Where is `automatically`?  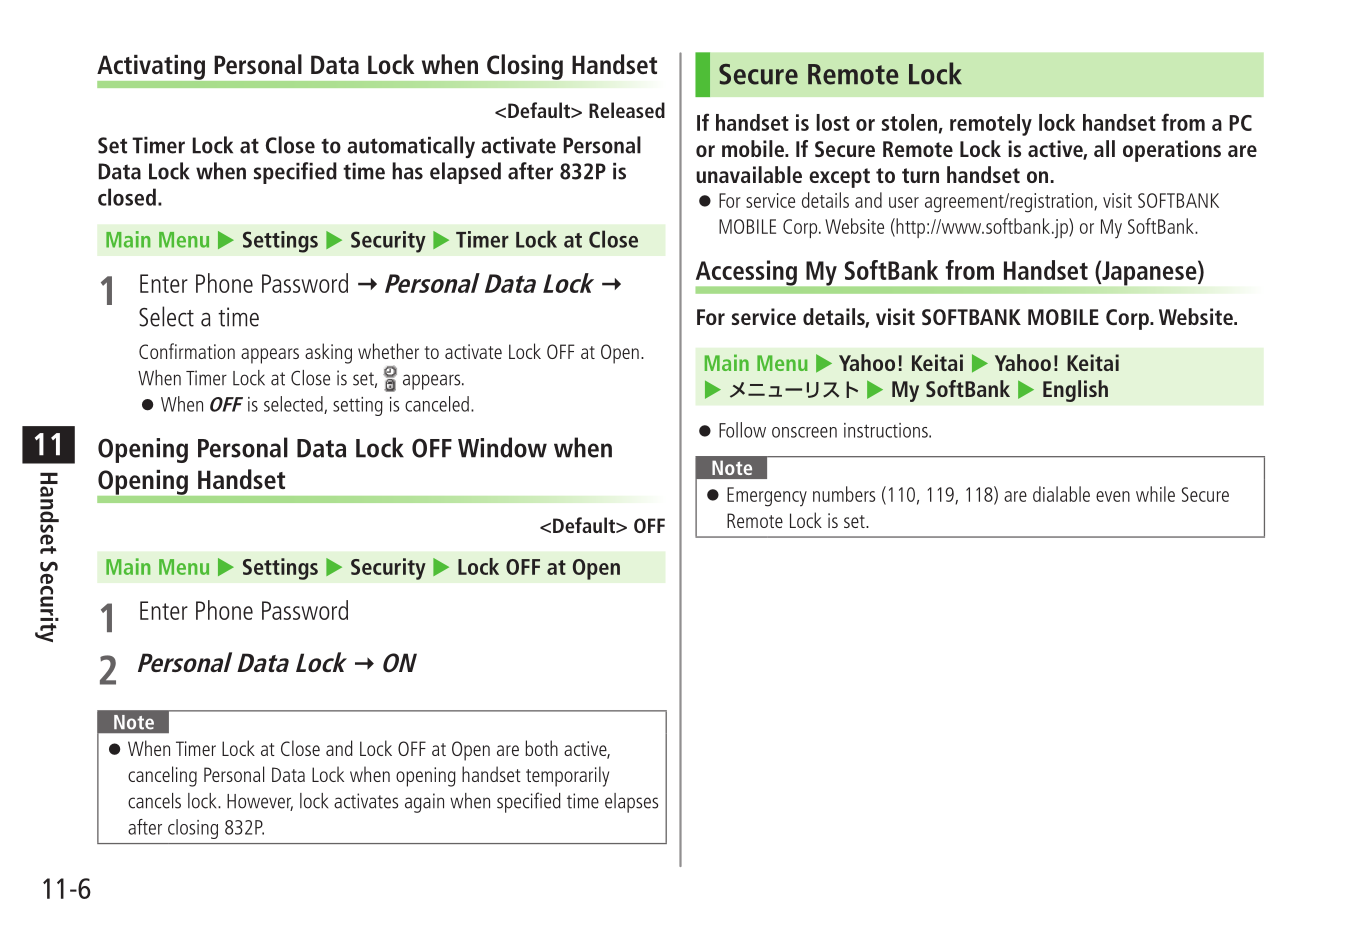
automatically is located at coordinates (411, 147).
